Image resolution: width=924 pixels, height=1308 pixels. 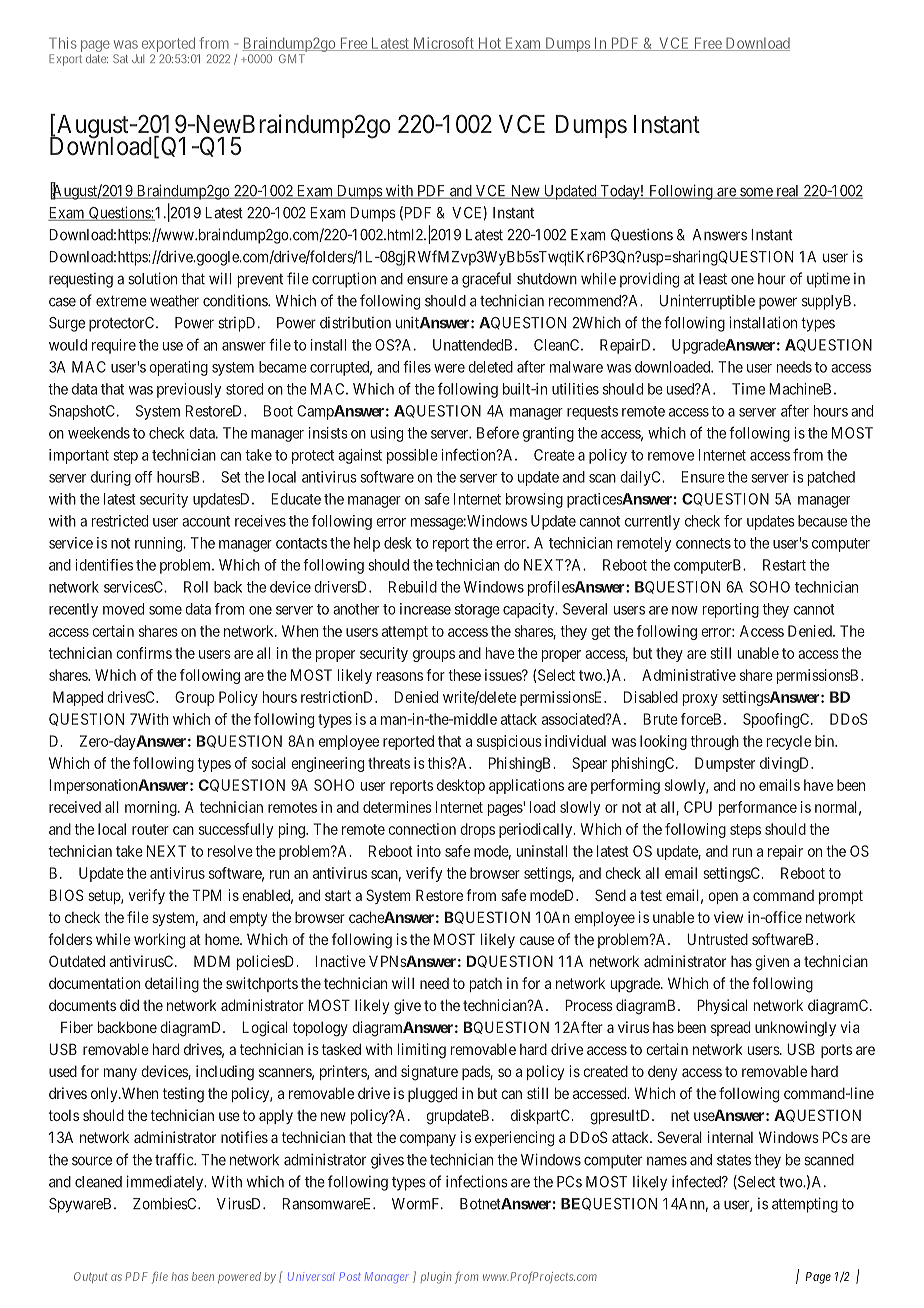 I want to click on running, so click(x=159, y=544).
